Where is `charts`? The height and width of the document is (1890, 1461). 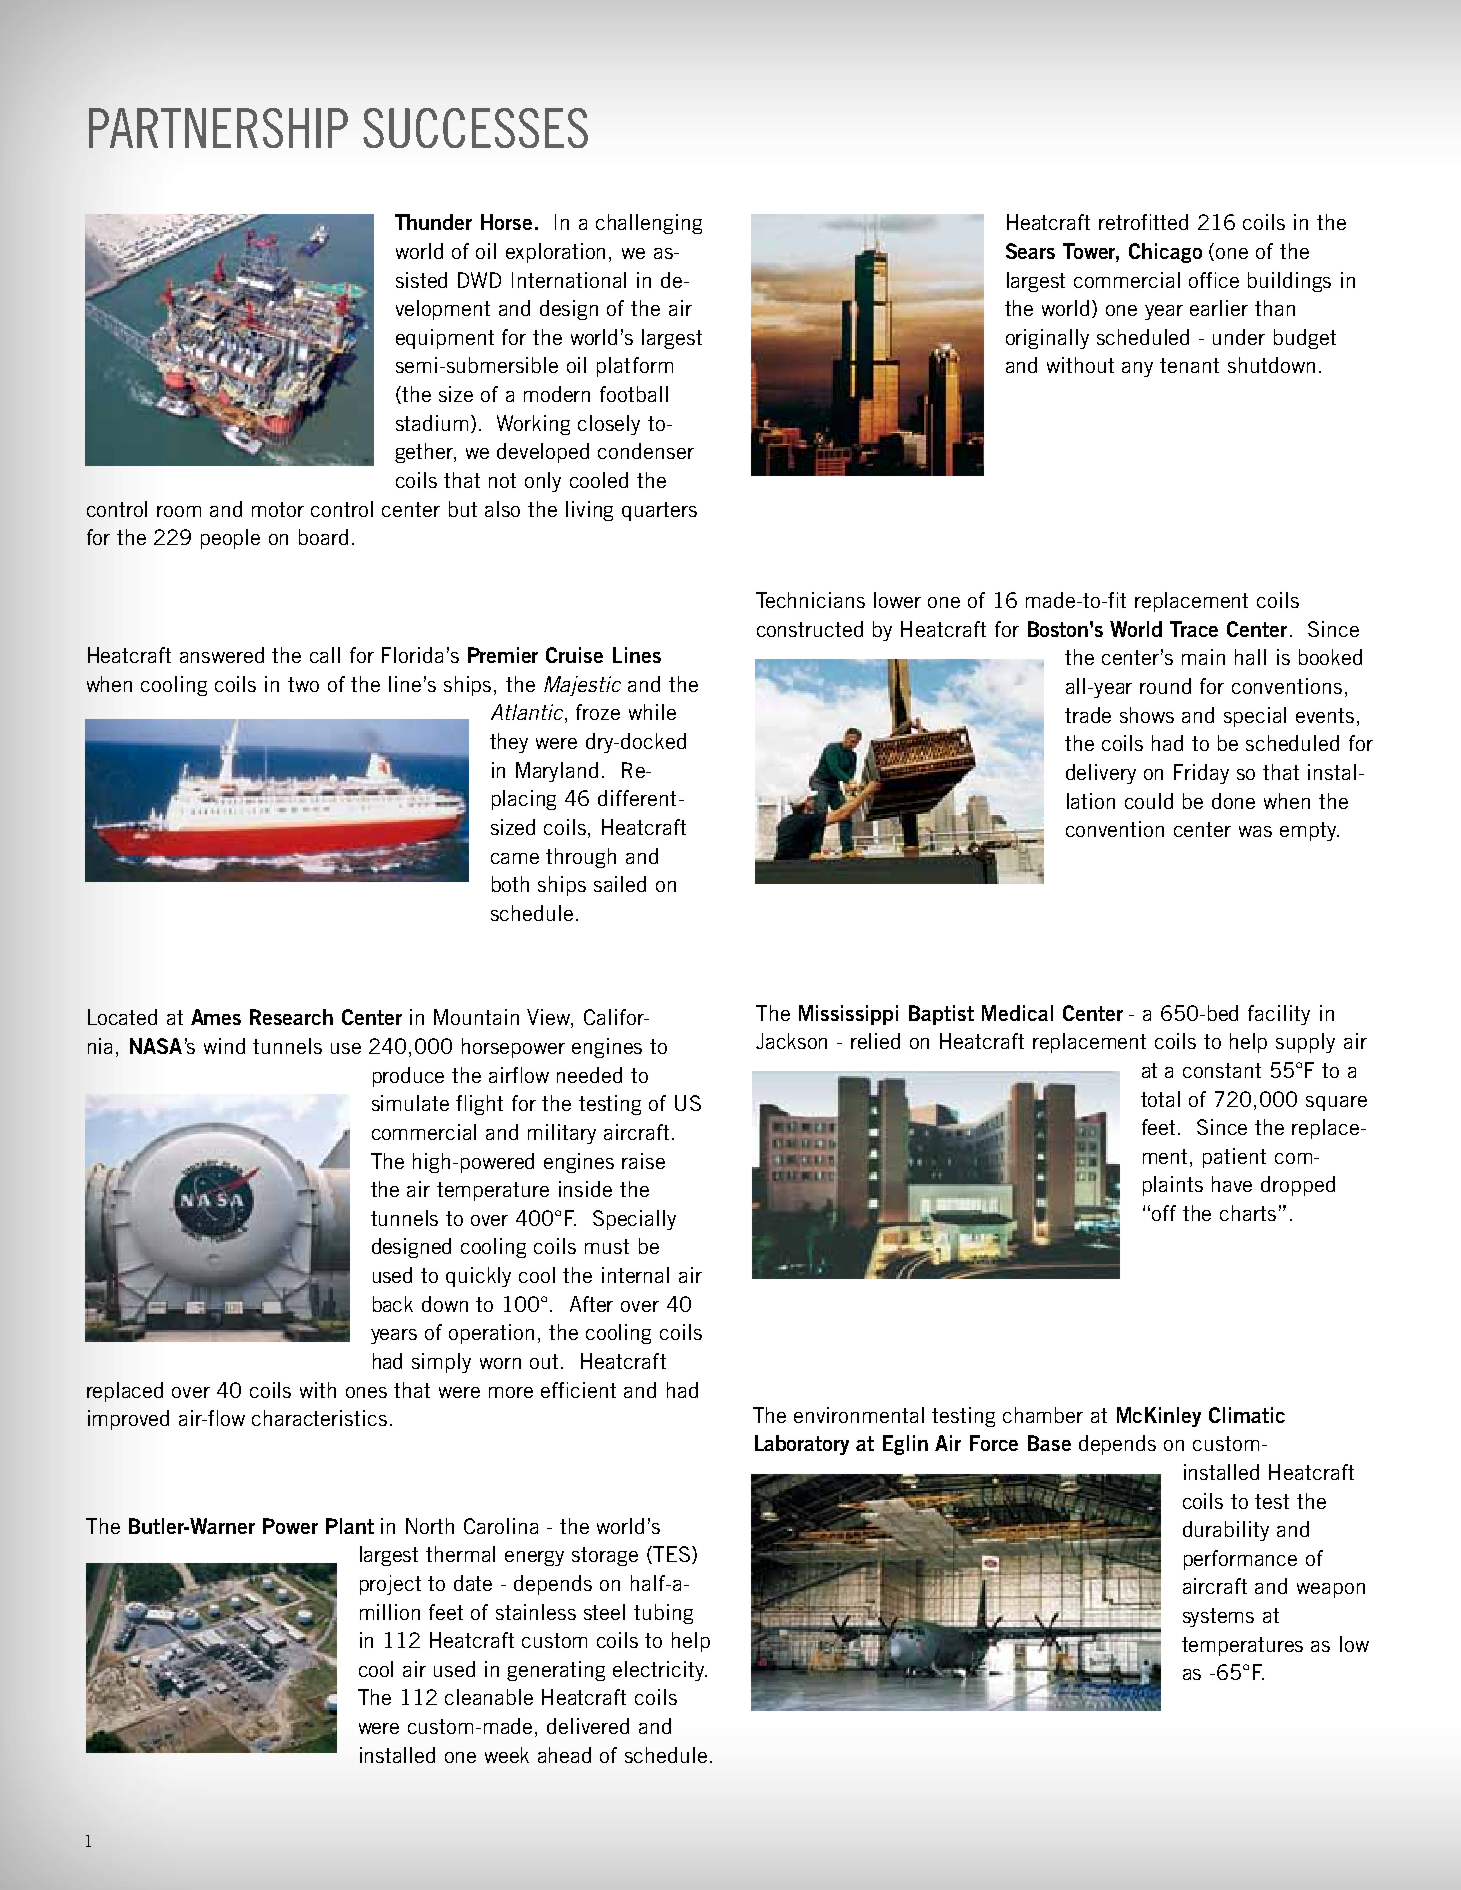 charts is located at coordinates (1248, 1213).
